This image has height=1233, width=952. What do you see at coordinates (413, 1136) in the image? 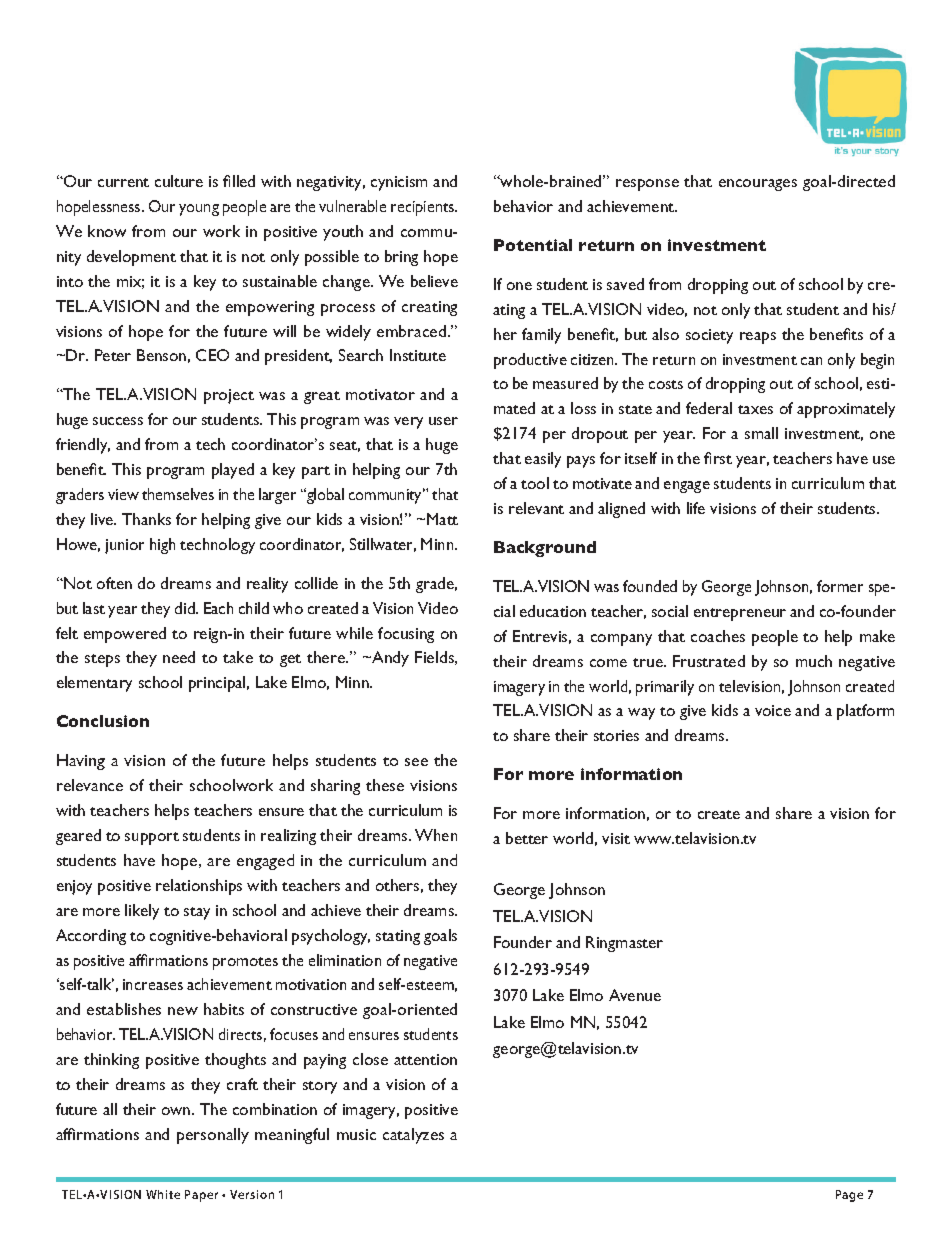
I see `catalyzes` at bounding box center [413, 1136].
